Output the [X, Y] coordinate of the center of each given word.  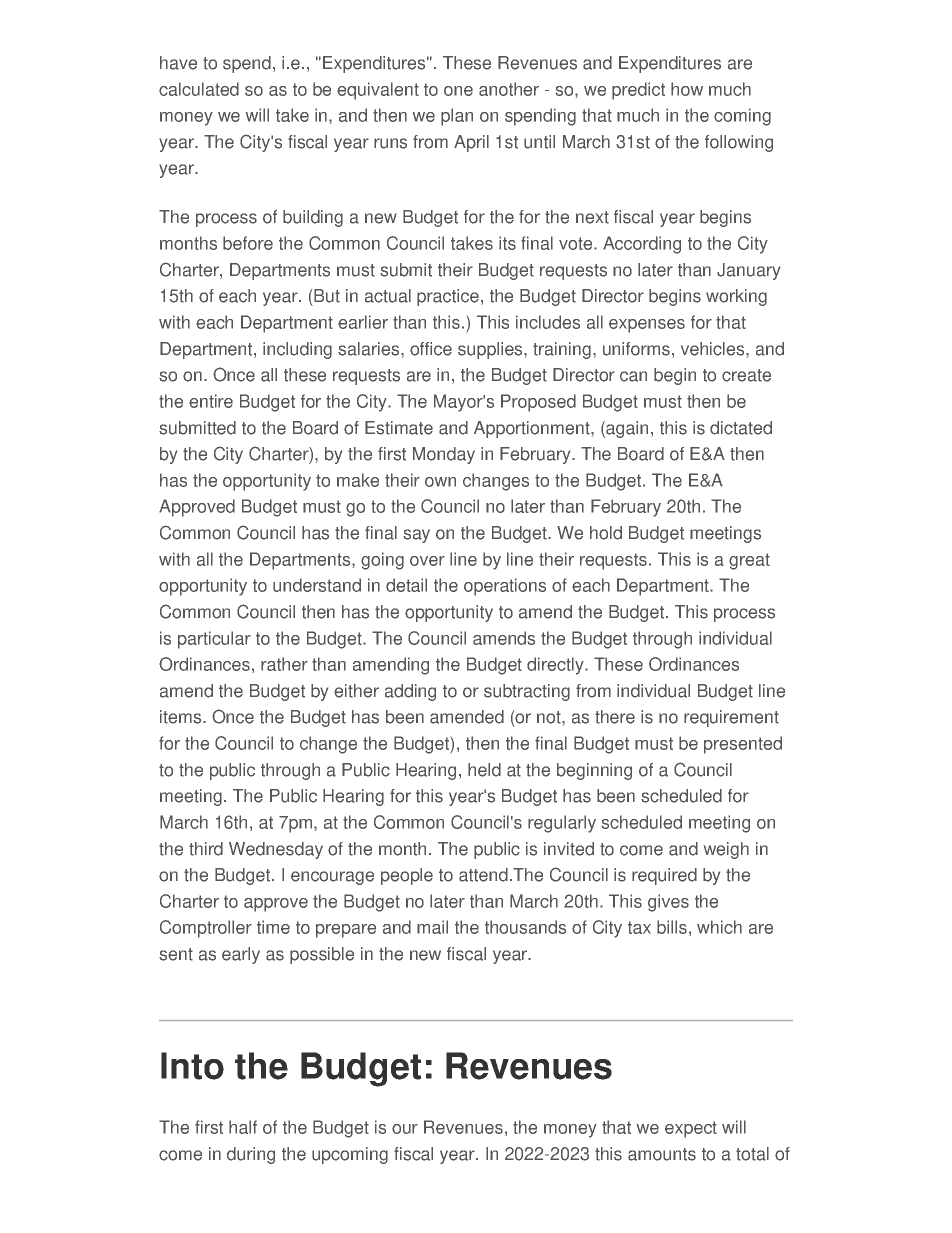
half [243, 1127]
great [749, 561]
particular [214, 640]
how [687, 89]
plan [457, 117]
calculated [199, 89]
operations [505, 587]
